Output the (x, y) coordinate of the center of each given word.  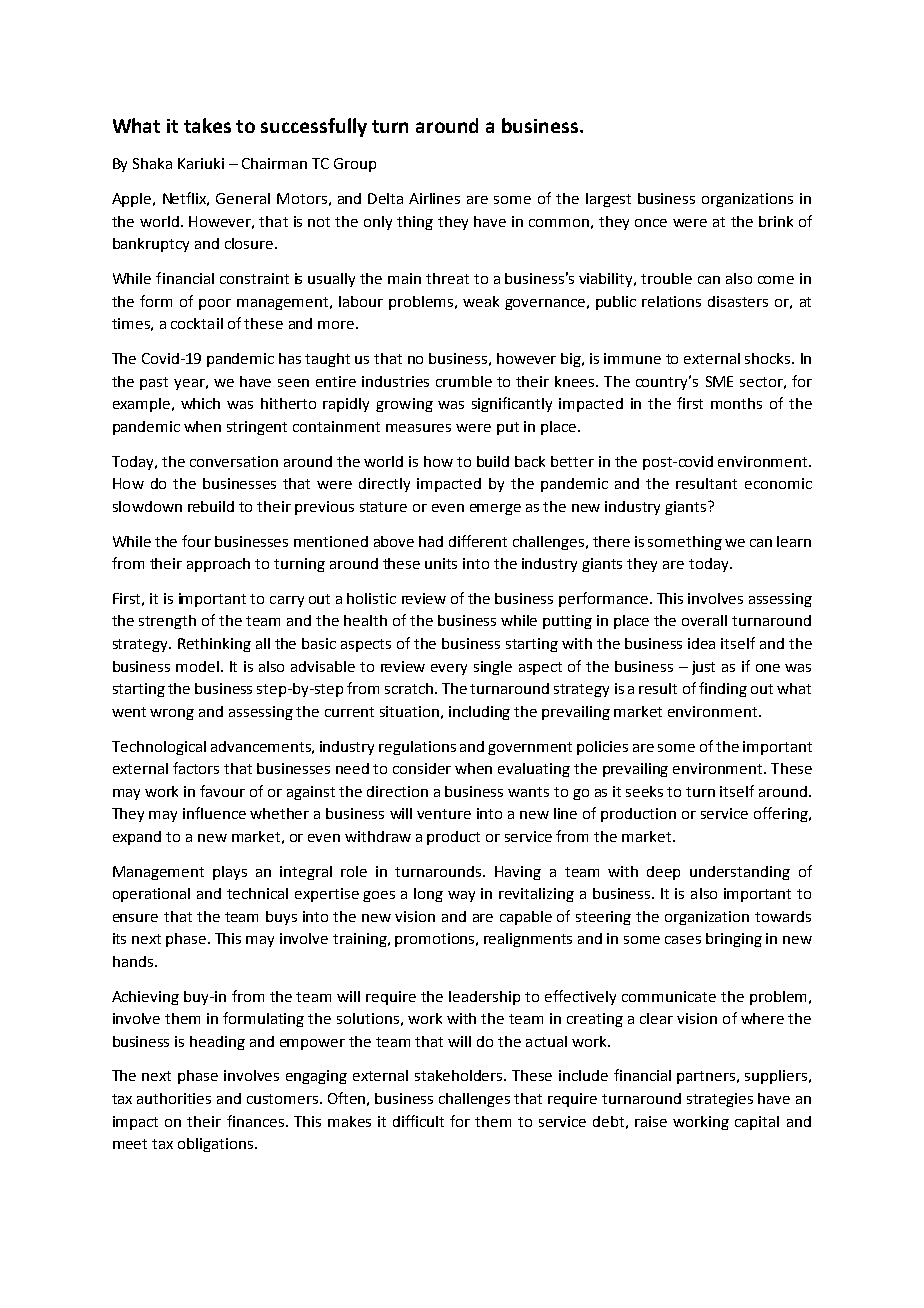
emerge (495, 509)
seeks (644, 791)
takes (207, 125)
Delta (385, 198)
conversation (234, 461)
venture (444, 814)
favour (222, 791)
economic (778, 483)
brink (776, 221)
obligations (215, 1145)
